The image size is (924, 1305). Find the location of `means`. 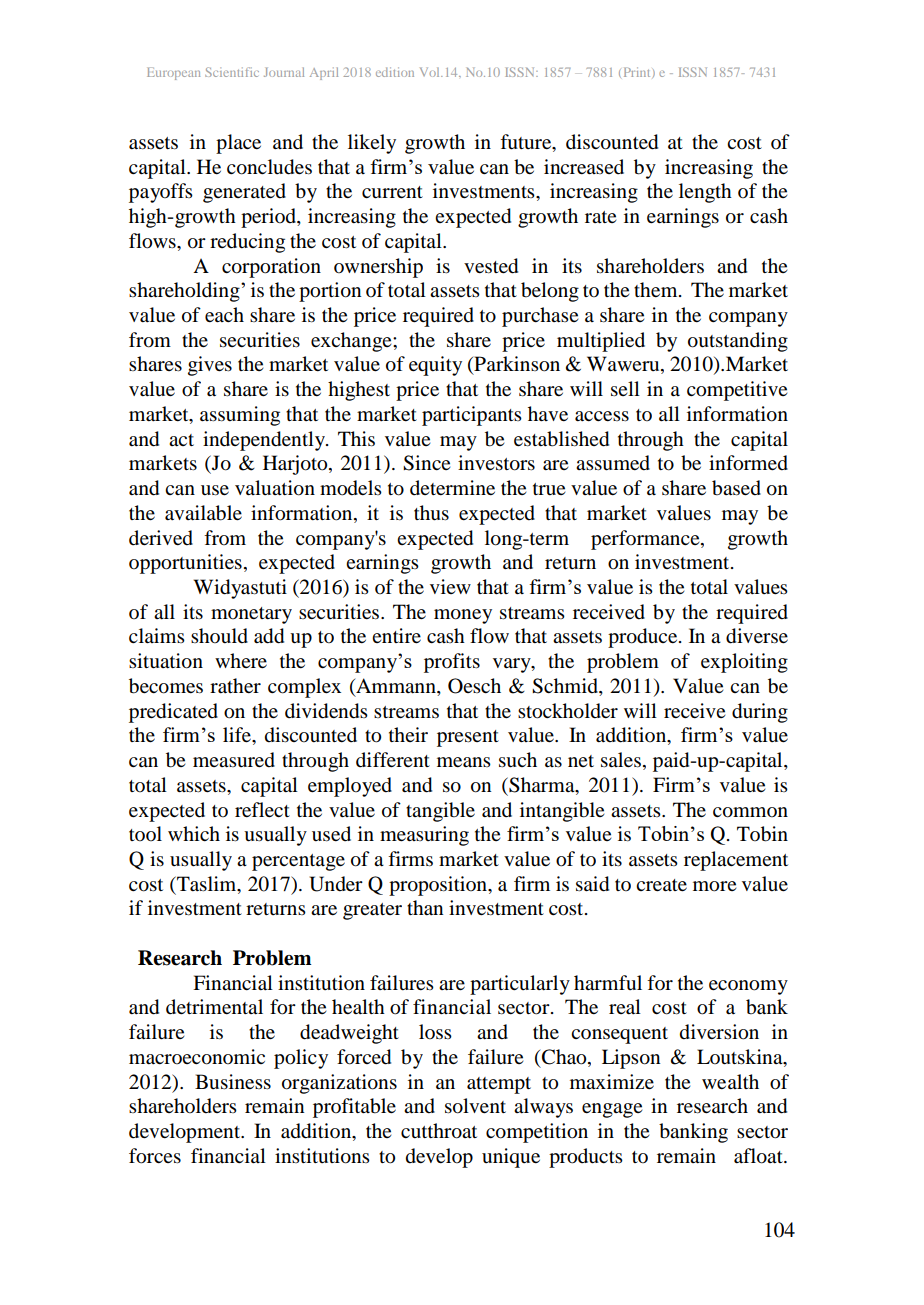

means is located at coordinates (464, 762).
